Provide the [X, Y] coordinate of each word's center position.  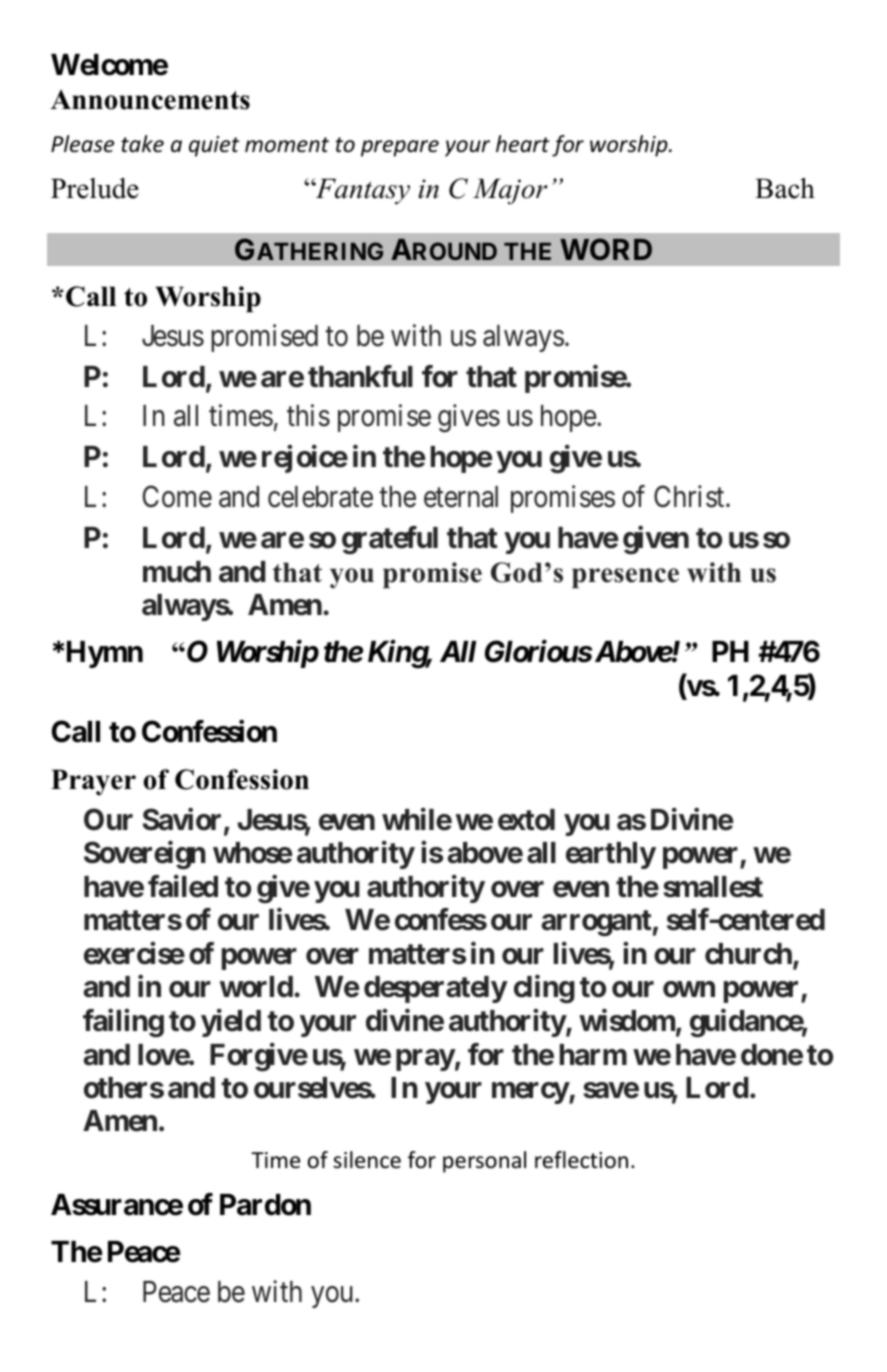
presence [625, 578]
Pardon [265, 1205]
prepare [400, 148]
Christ [690, 496]
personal [484, 1162]
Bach [785, 188]
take [142, 144]
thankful [360, 376]
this [308, 416]
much [177, 572]
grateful [390, 540]
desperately [435, 989]
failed [183, 886]
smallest [713, 887]
